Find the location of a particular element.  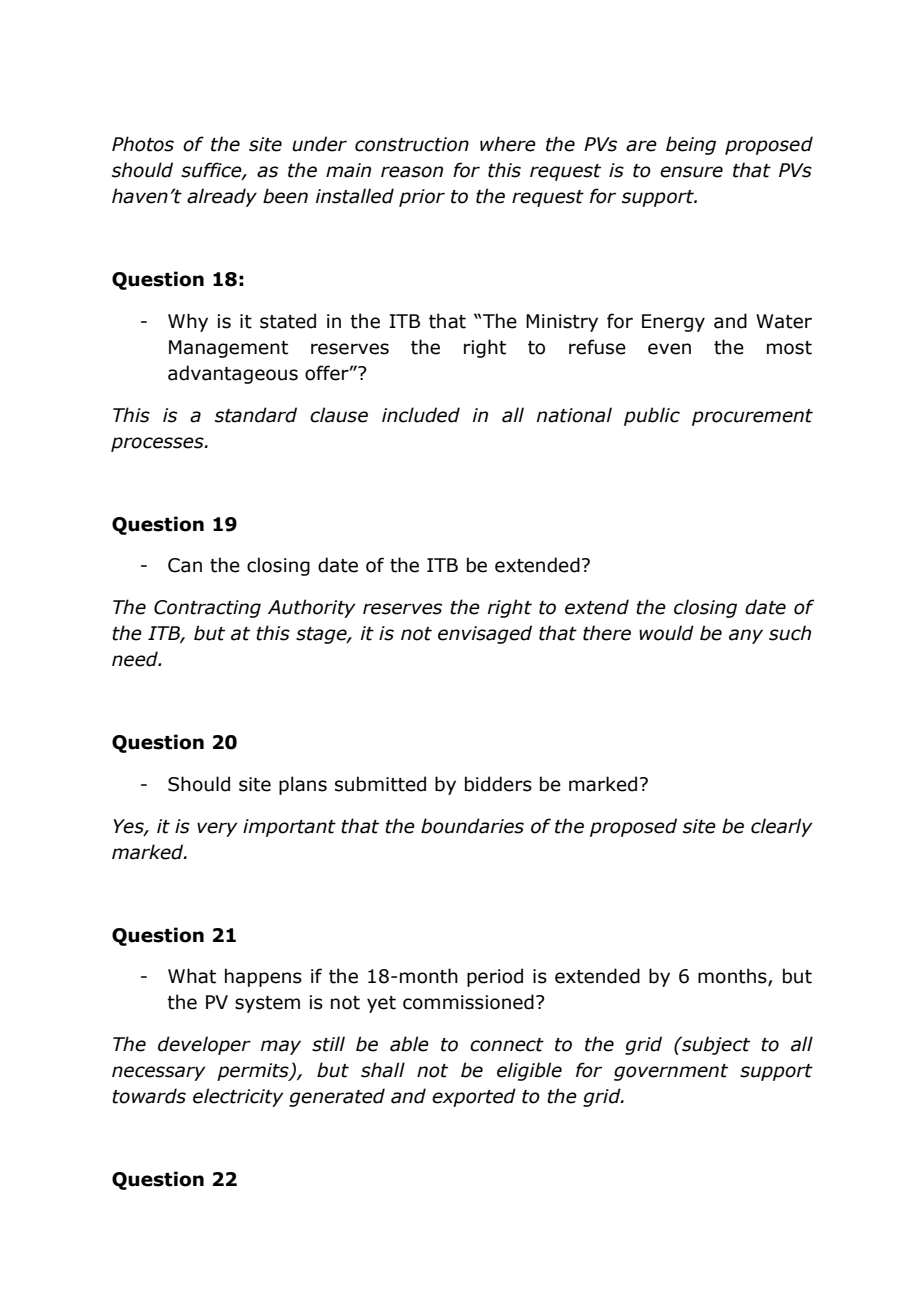

very is located at coordinates (217, 829).
